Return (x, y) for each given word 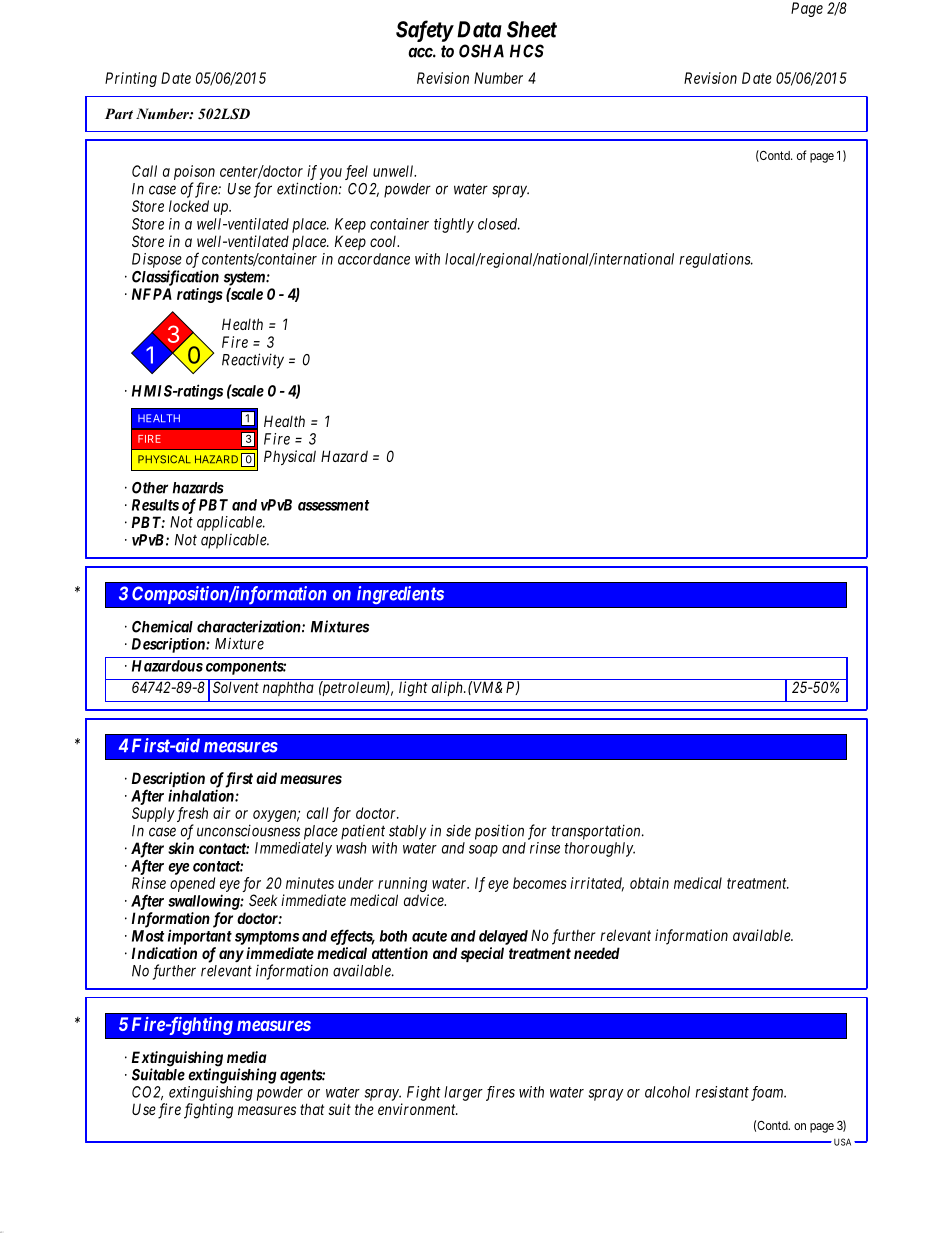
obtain (649, 883)
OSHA (481, 51)
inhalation (202, 795)
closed (499, 224)
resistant (722, 1092)
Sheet (532, 29)
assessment (333, 505)
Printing (131, 79)
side (458, 830)
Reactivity (253, 361)
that (312, 1109)
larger (463, 1093)
